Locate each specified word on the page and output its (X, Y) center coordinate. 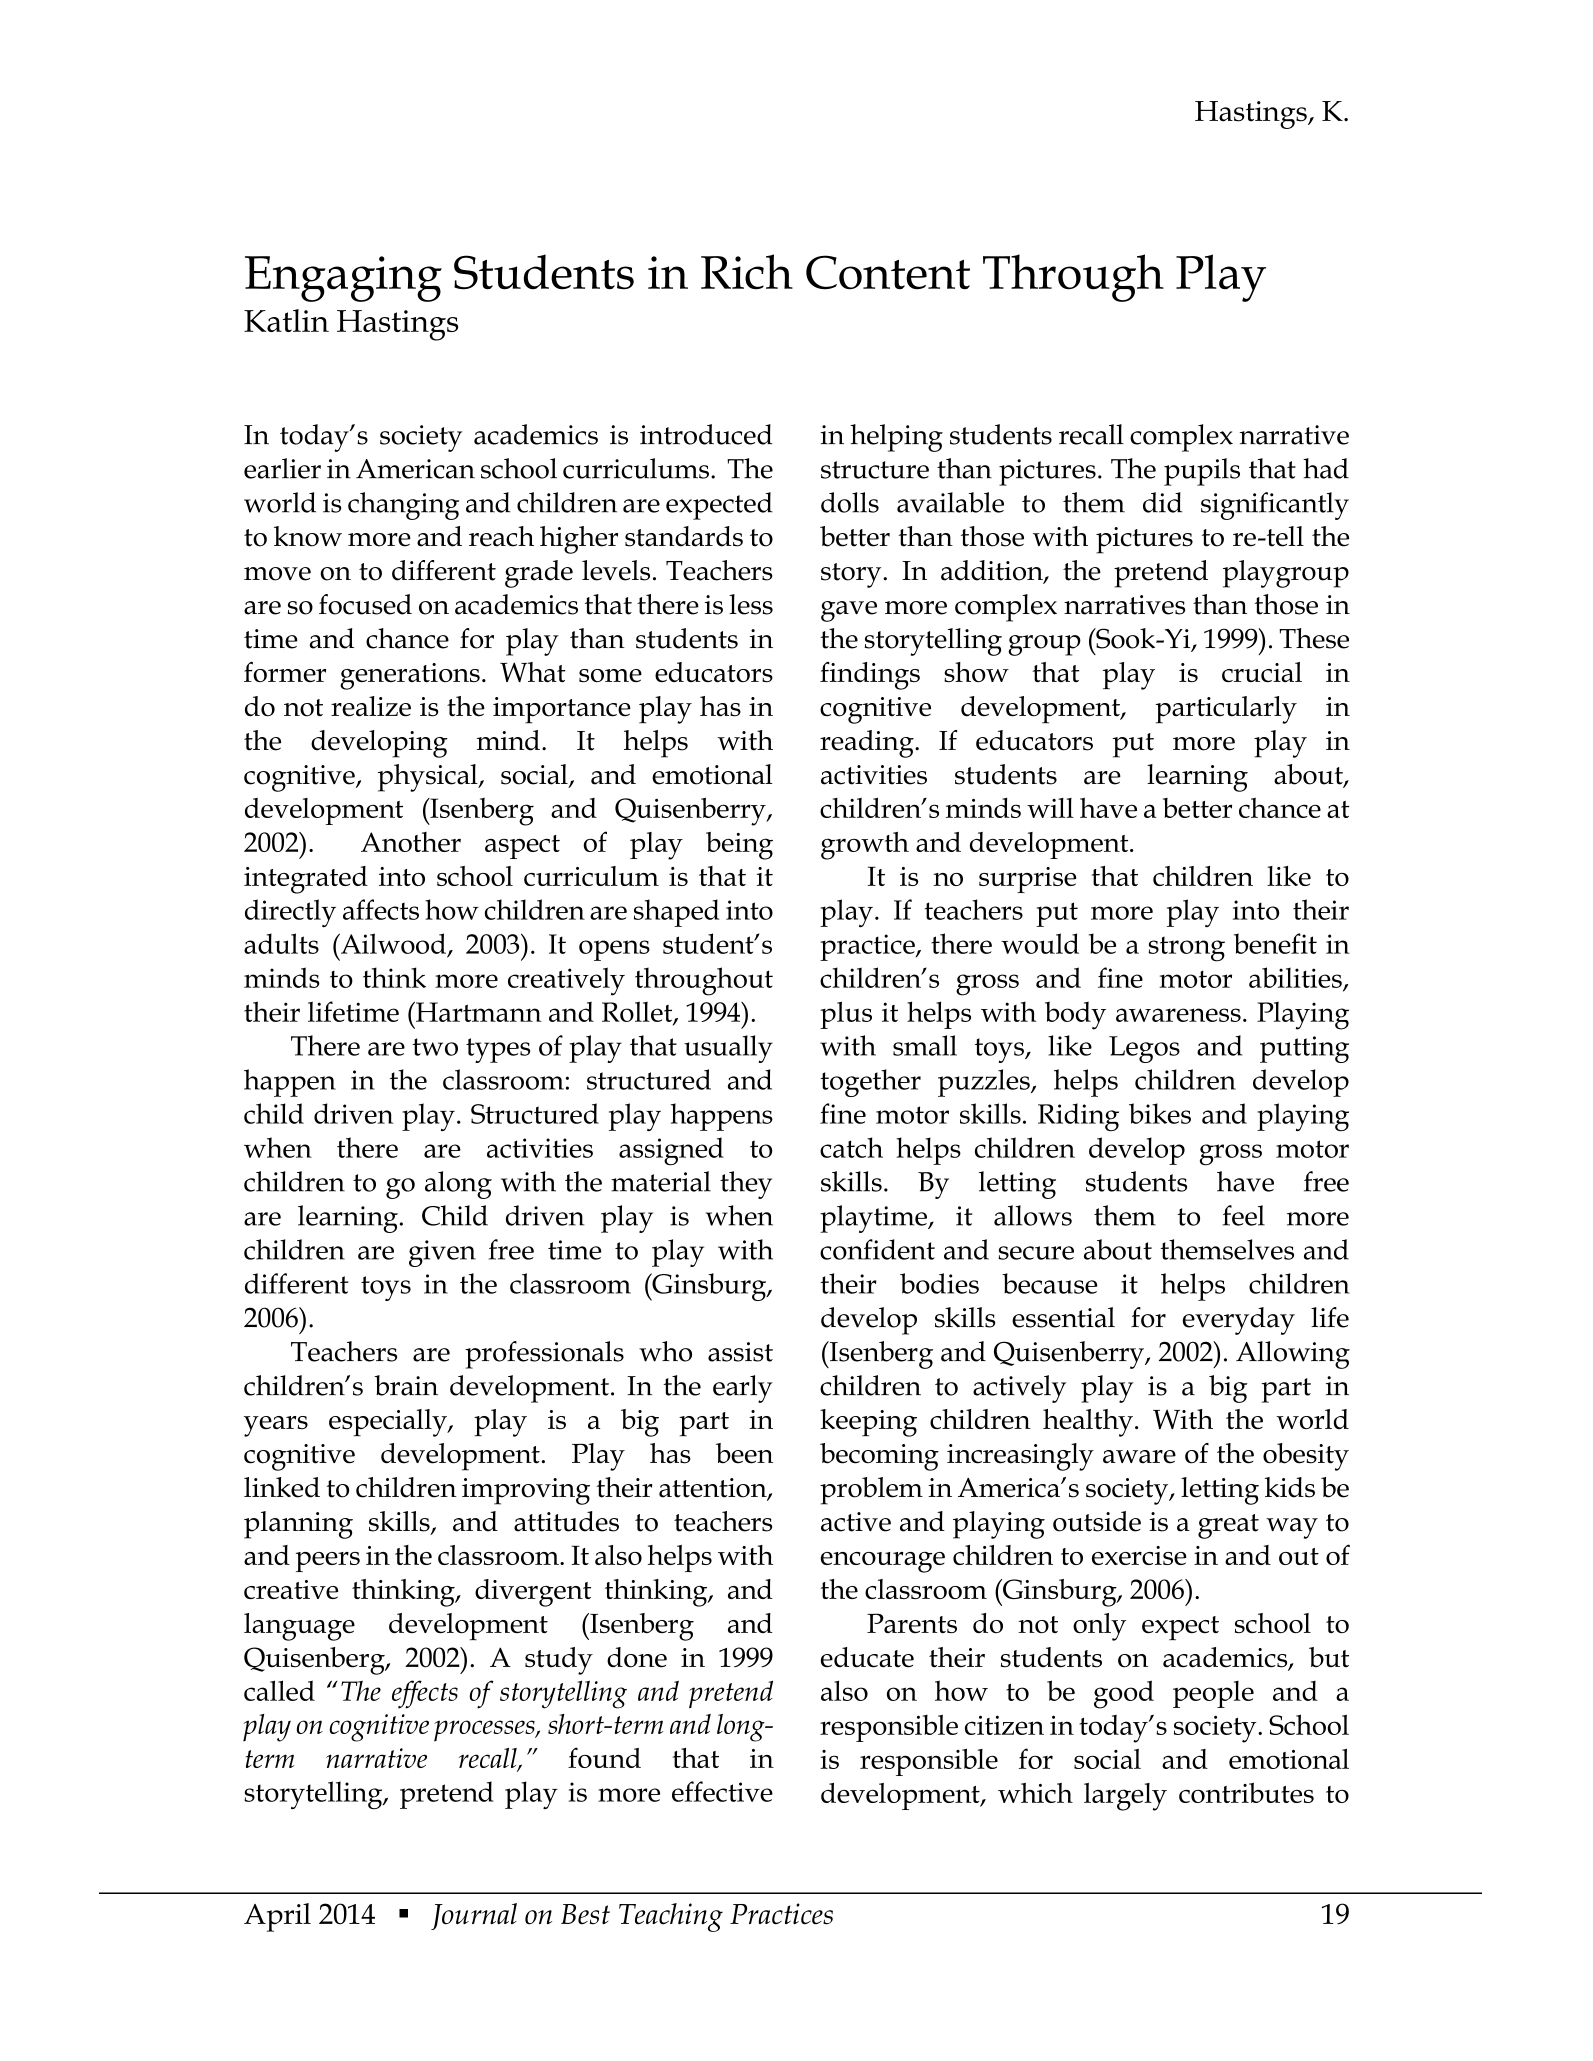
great (1228, 1526)
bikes (1160, 1113)
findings (870, 676)
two (435, 1047)
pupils (1202, 472)
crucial (1262, 672)
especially (389, 1423)
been (744, 1453)
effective (722, 1791)
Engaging (343, 279)
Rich (747, 272)
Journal (474, 1916)
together (870, 1083)
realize (371, 706)
